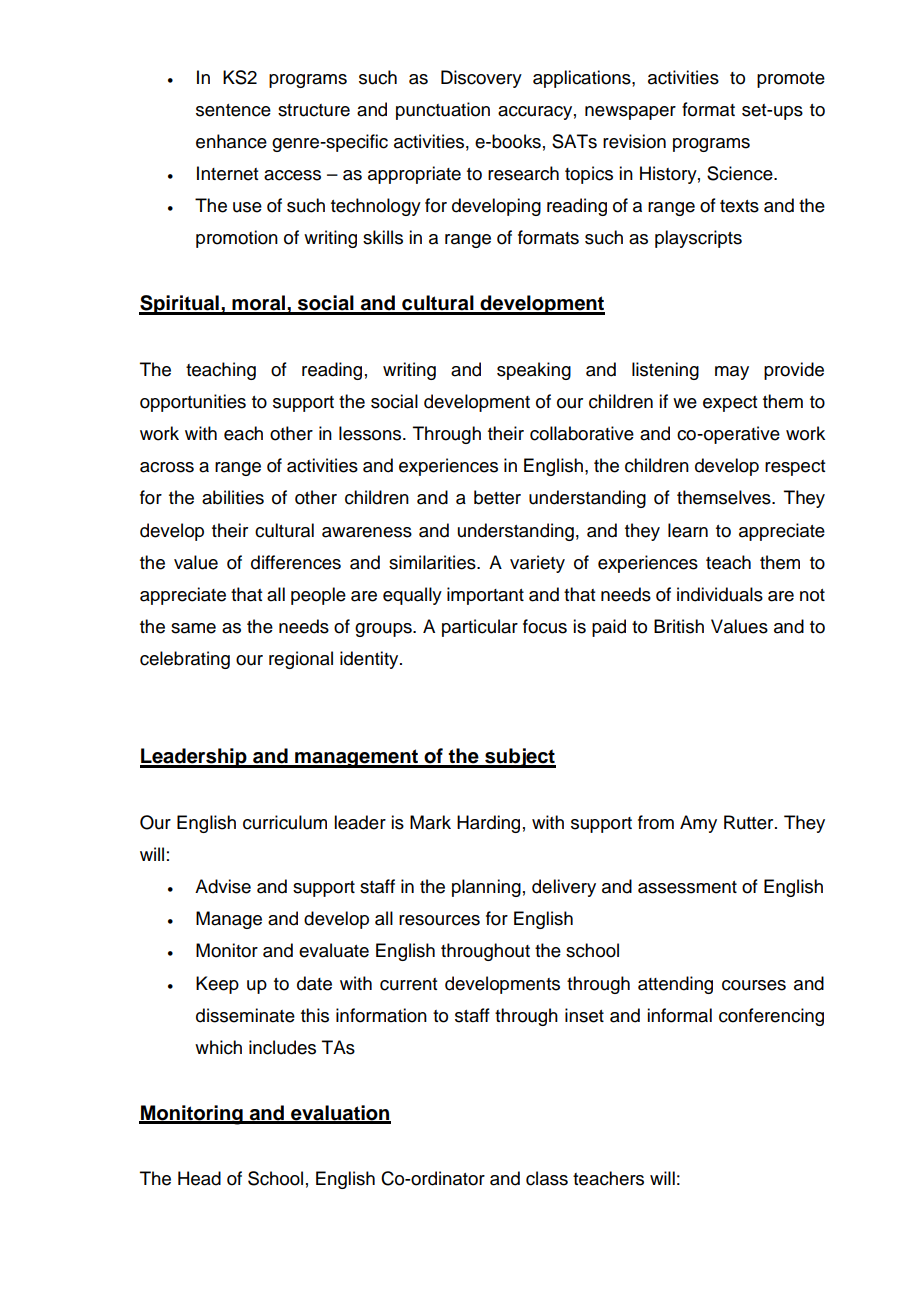  What do you see at coordinates (233, 110) in the screenshot?
I see `sentence` at bounding box center [233, 110].
